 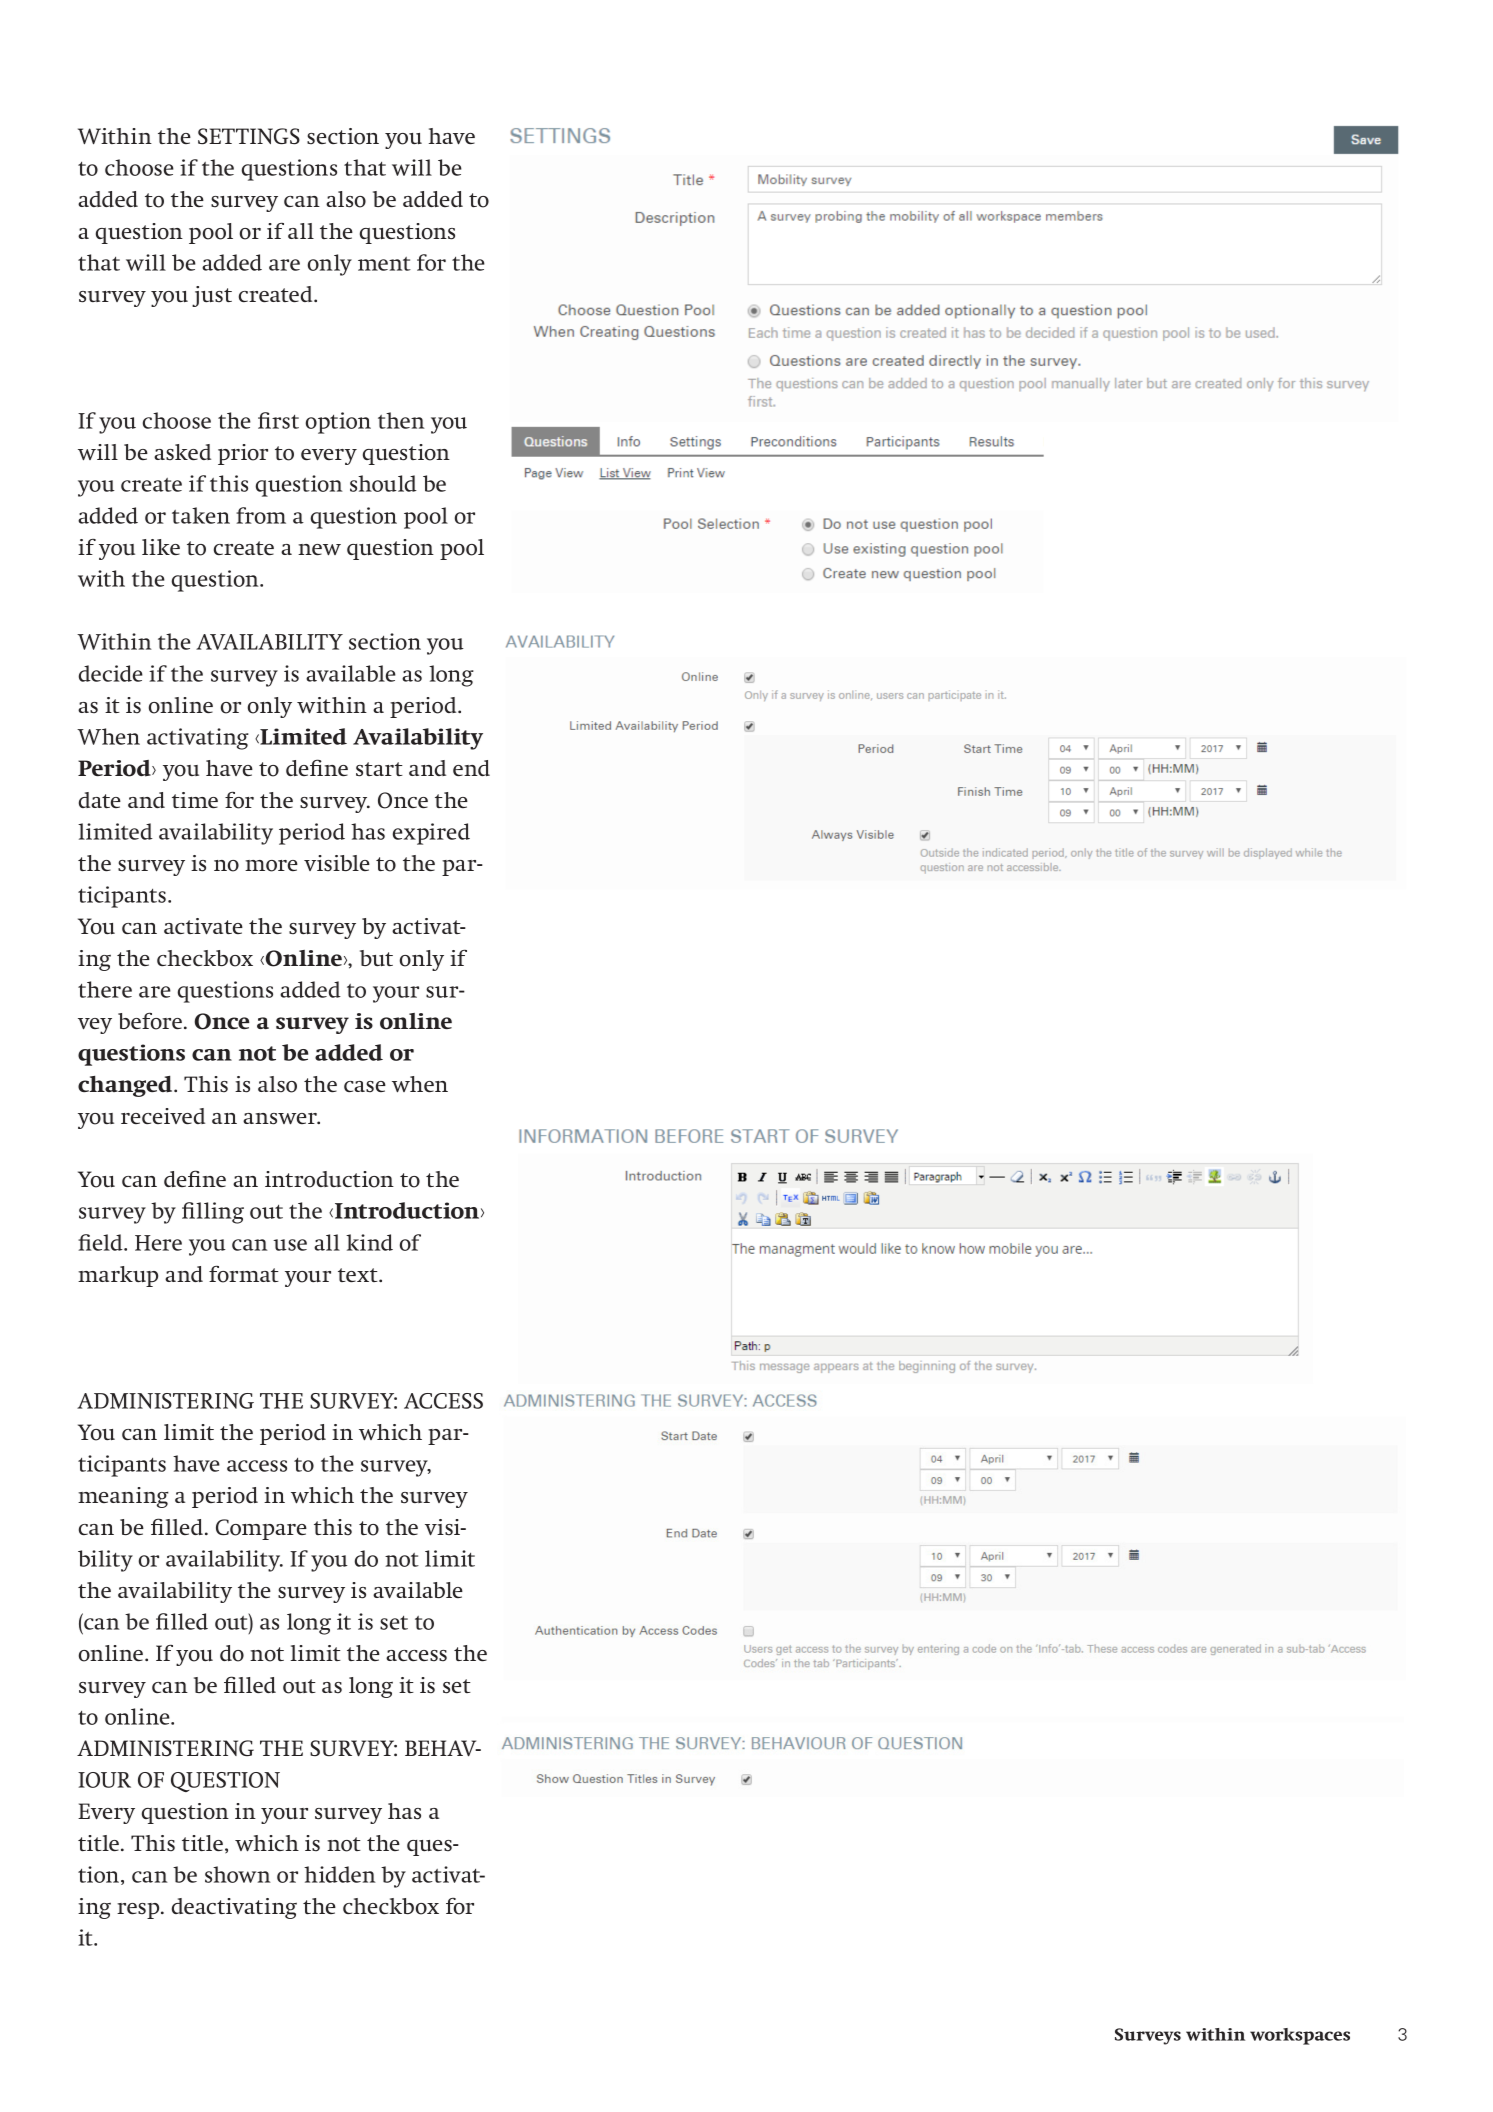 What do you see at coordinates (238, 1874) in the screenshot?
I see `shown` at bounding box center [238, 1874].
